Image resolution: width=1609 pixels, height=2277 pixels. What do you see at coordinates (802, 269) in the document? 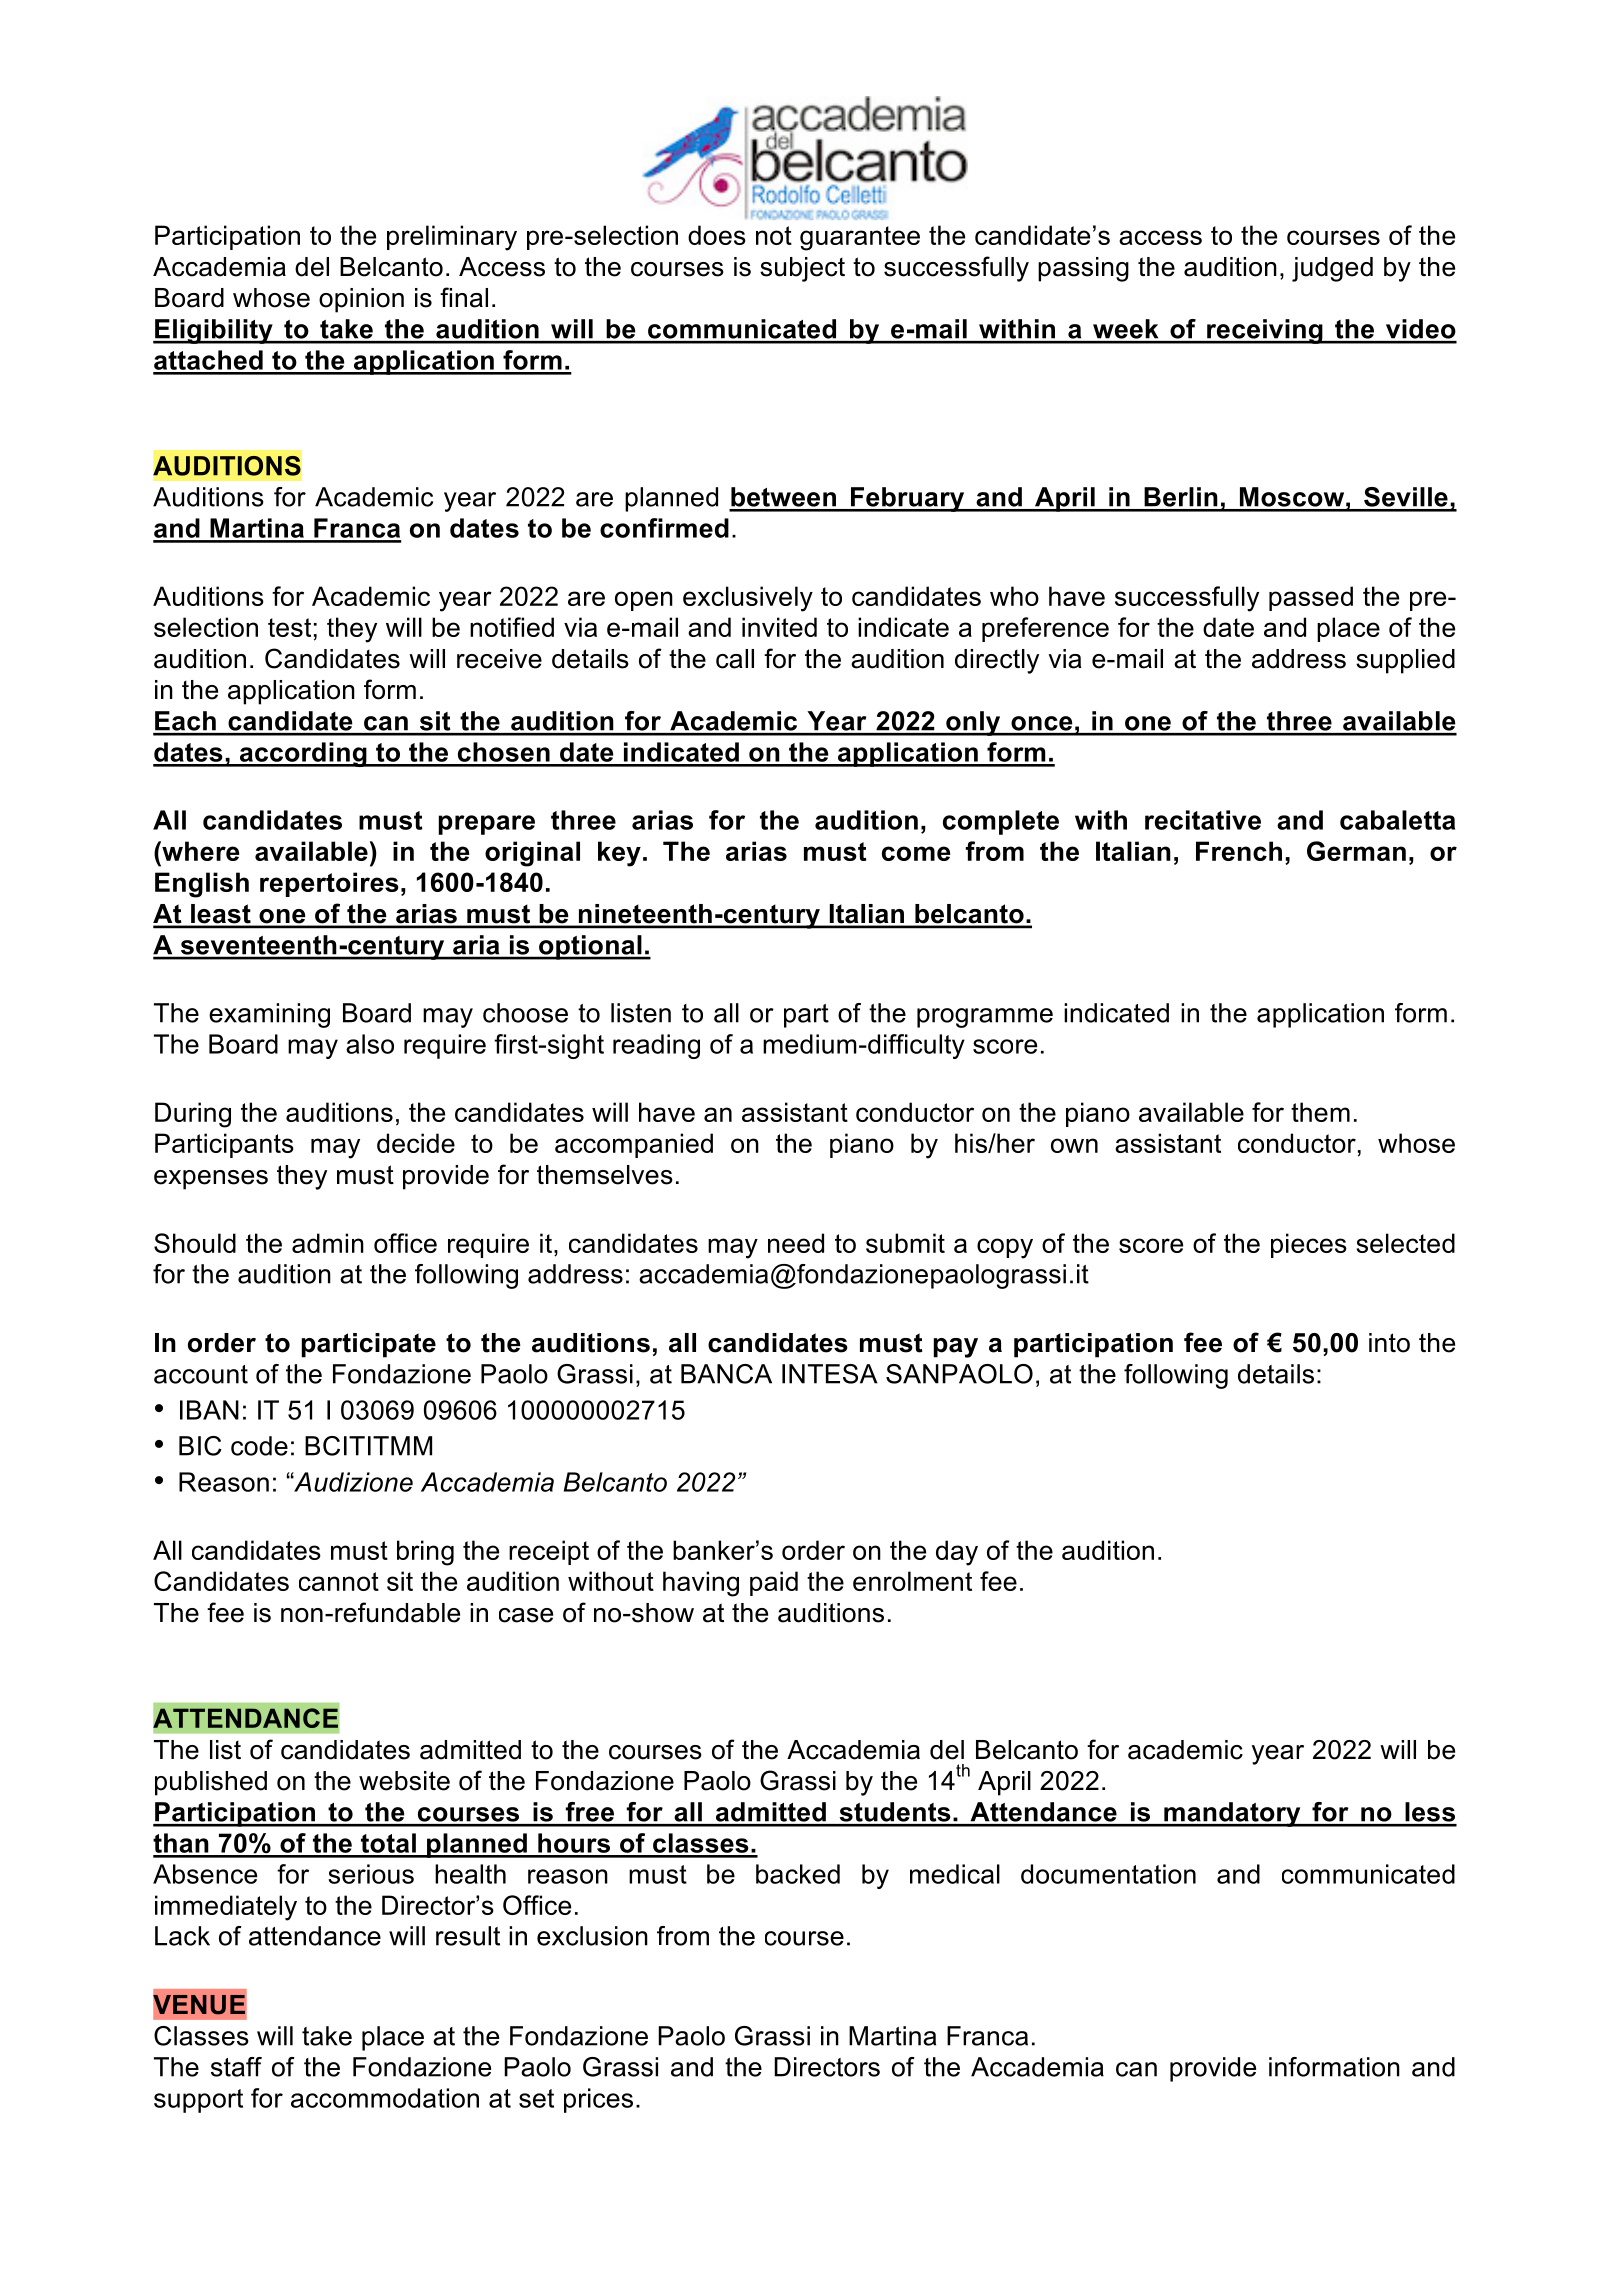
I see `subject` at bounding box center [802, 269].
